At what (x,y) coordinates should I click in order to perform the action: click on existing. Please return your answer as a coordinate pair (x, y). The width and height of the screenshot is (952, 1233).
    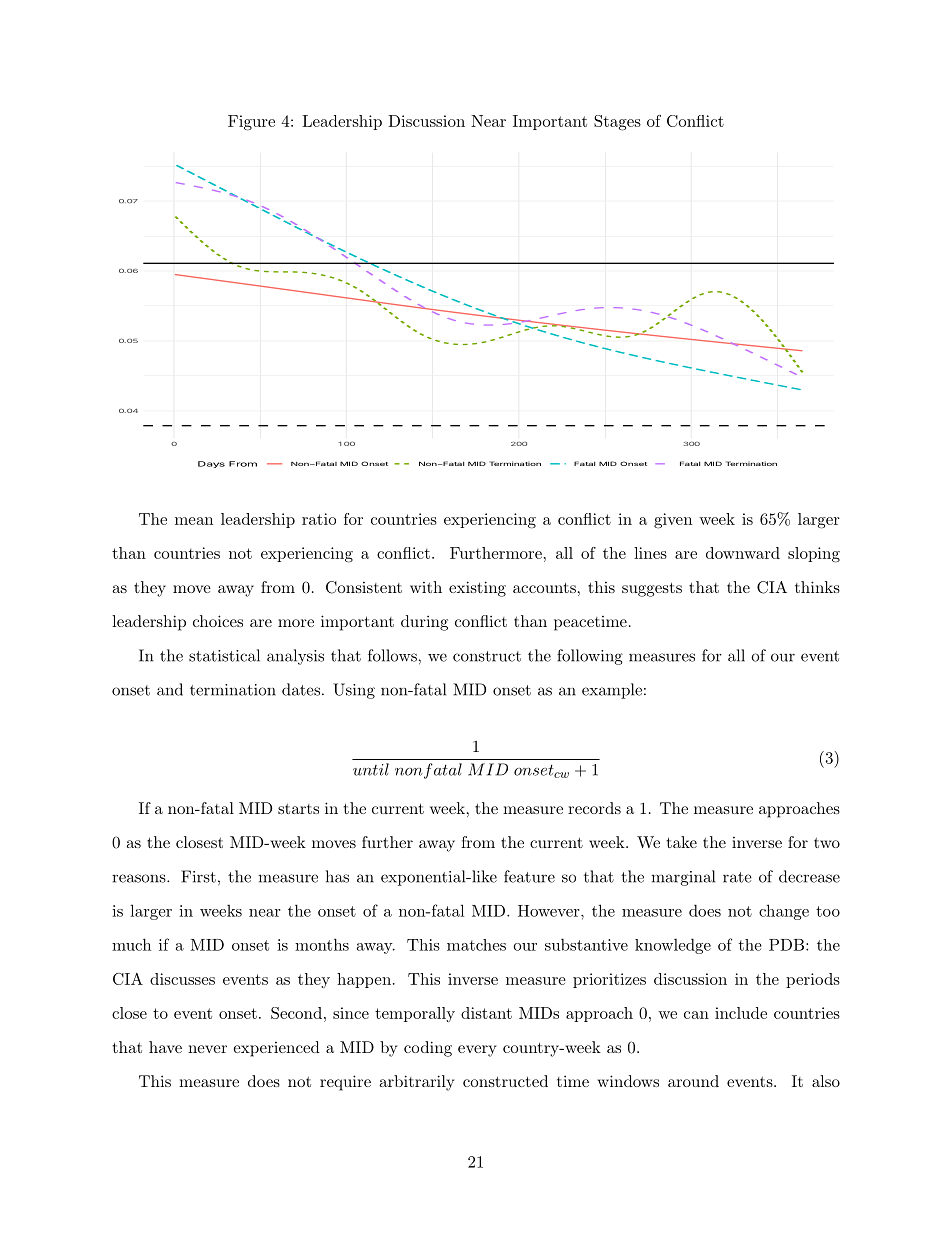
    Looking at the image, I should click on (477, 589).
